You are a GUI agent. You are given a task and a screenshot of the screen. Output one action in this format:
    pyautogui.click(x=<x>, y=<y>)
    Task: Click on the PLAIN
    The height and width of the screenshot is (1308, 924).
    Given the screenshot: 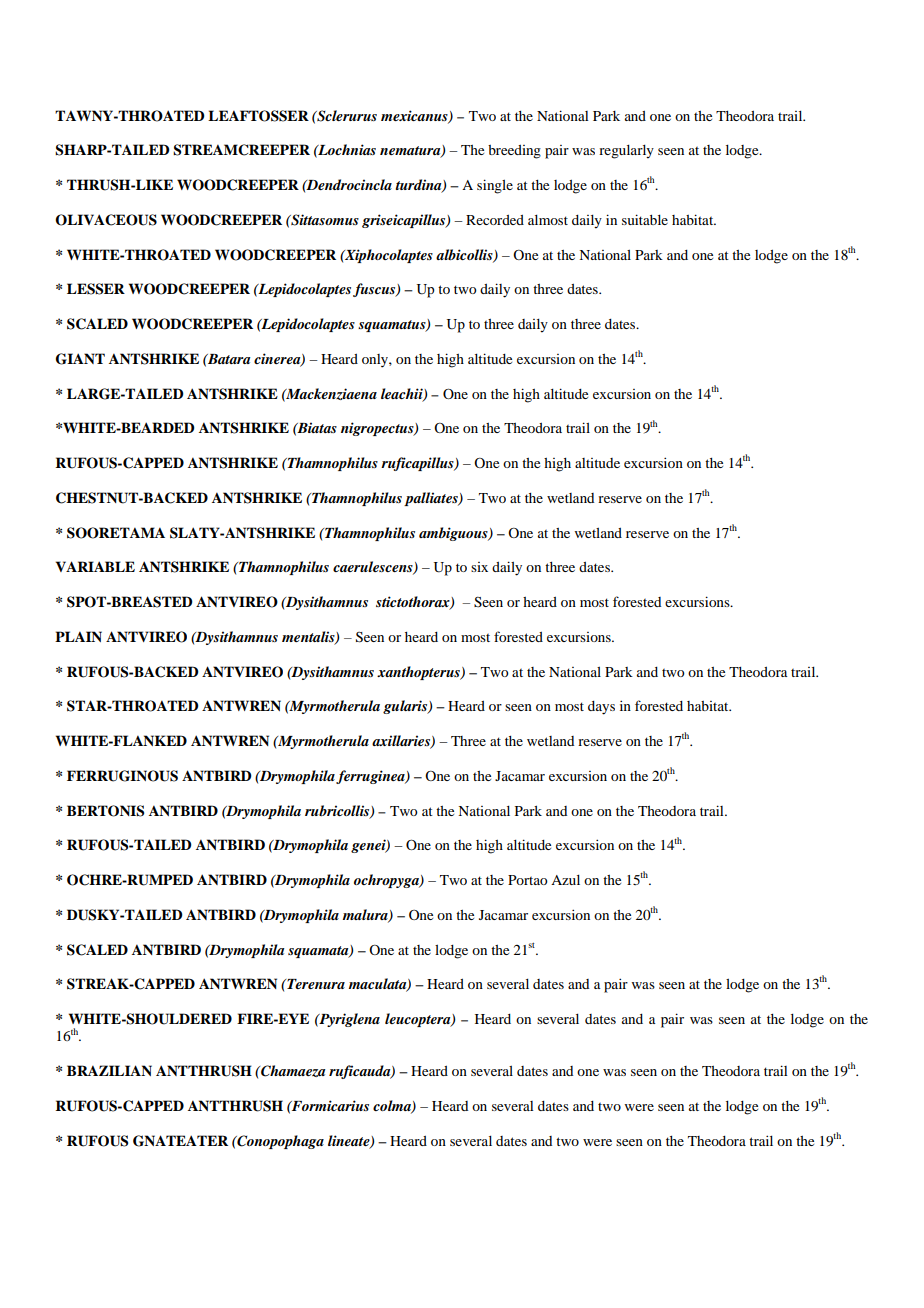 What is the action you would take?
    pyautogui.click(x=78, y=636)
